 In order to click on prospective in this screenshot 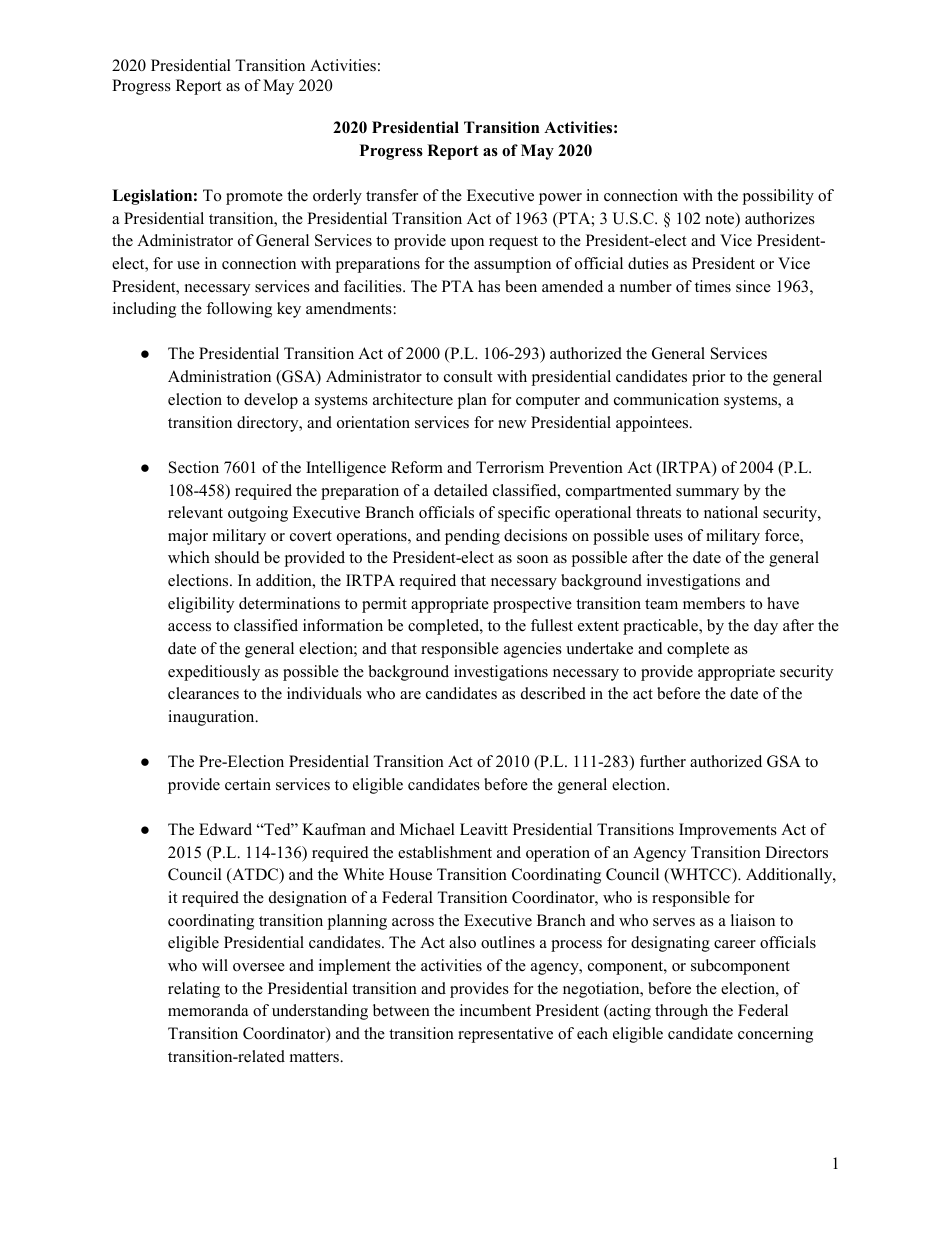, I will do `click(532, 605)`.
